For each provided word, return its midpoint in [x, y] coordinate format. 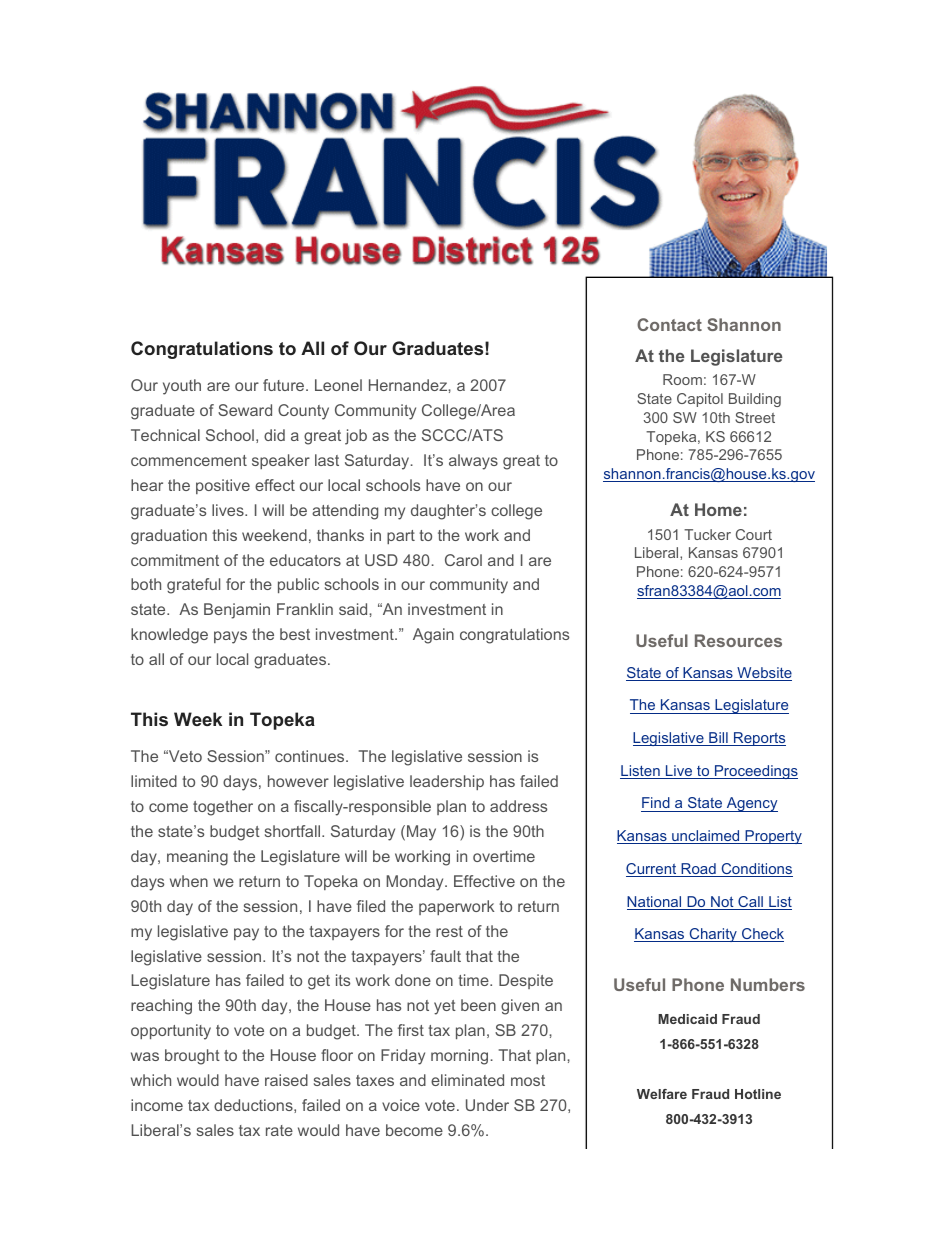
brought [192, 1057]
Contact [669, 324]
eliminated [467, 1080]
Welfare [662, 1094]
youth [182, 387]
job [356, 437]
